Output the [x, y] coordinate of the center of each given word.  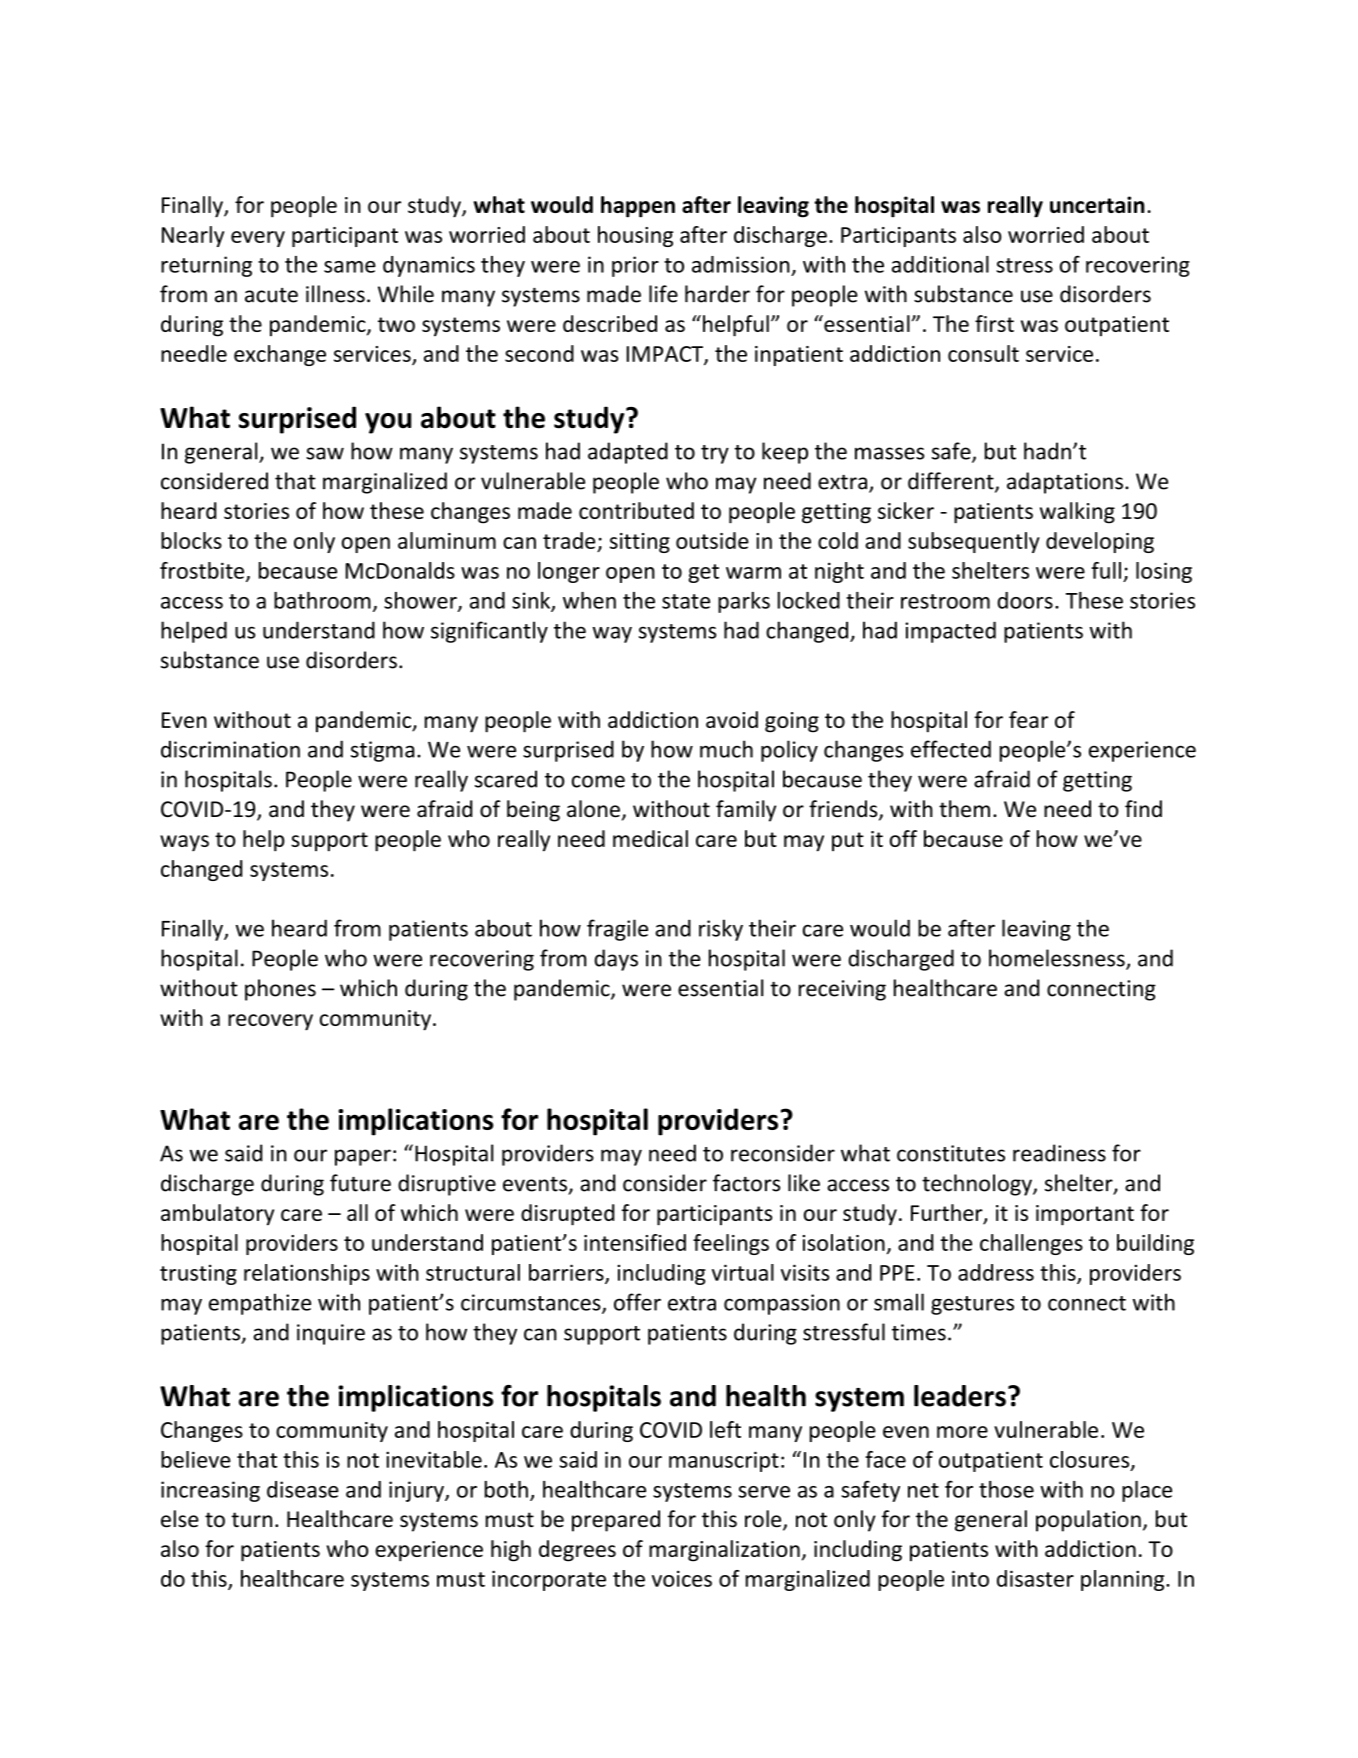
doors [1025, 600]
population [1088, 1521]
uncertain [1097, 204]
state [686, 601]
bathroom [322, 600]
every [258, 239]
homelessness [1058, 959]
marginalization [724, 1551]
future [360, 1183]
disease [303, 1489]
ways [184, 843]
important [1085, 1215]
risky [721, 930]
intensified [635, 1242]
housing [635, 236]
